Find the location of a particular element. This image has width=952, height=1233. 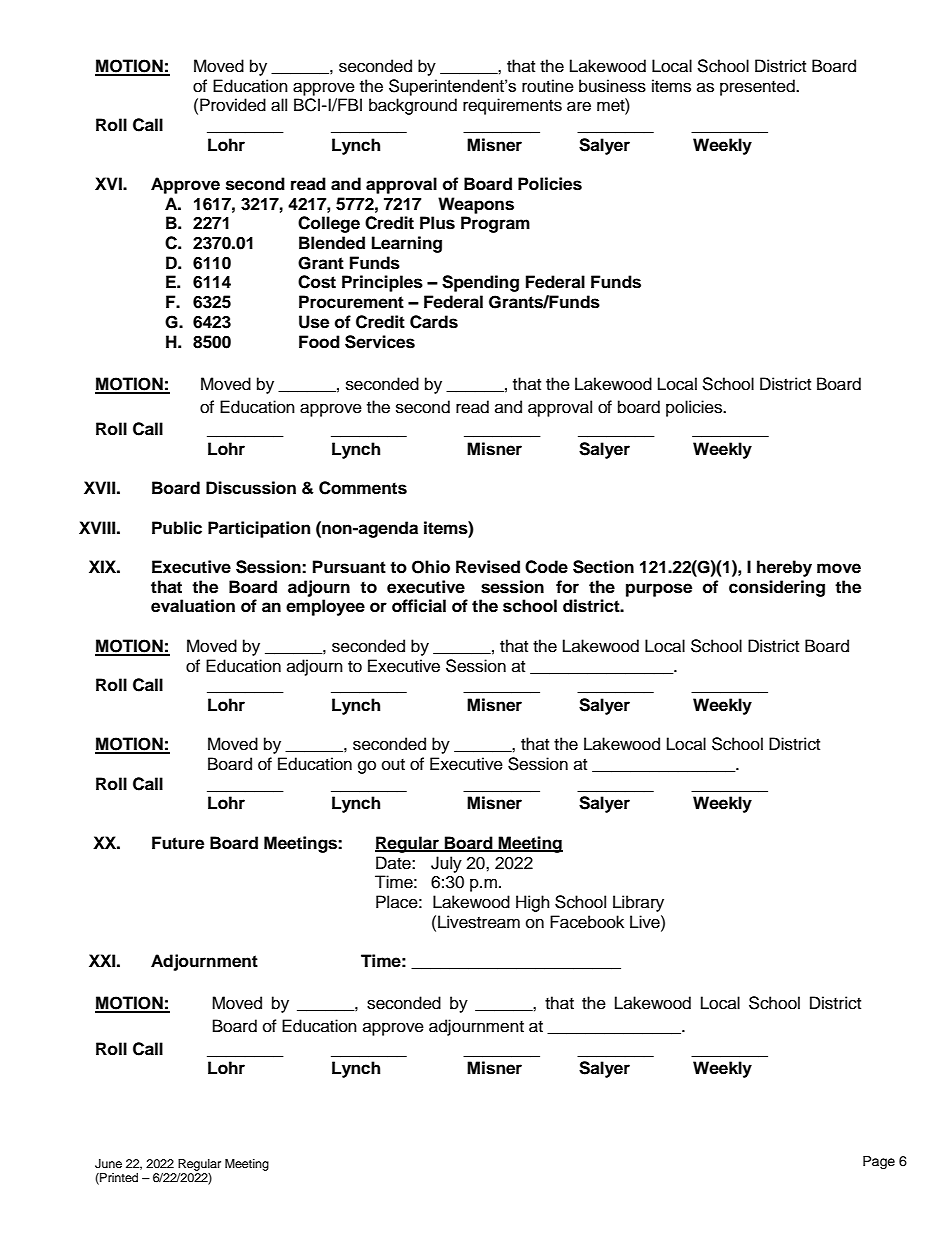

June is located at coordinates (108, 1164).
